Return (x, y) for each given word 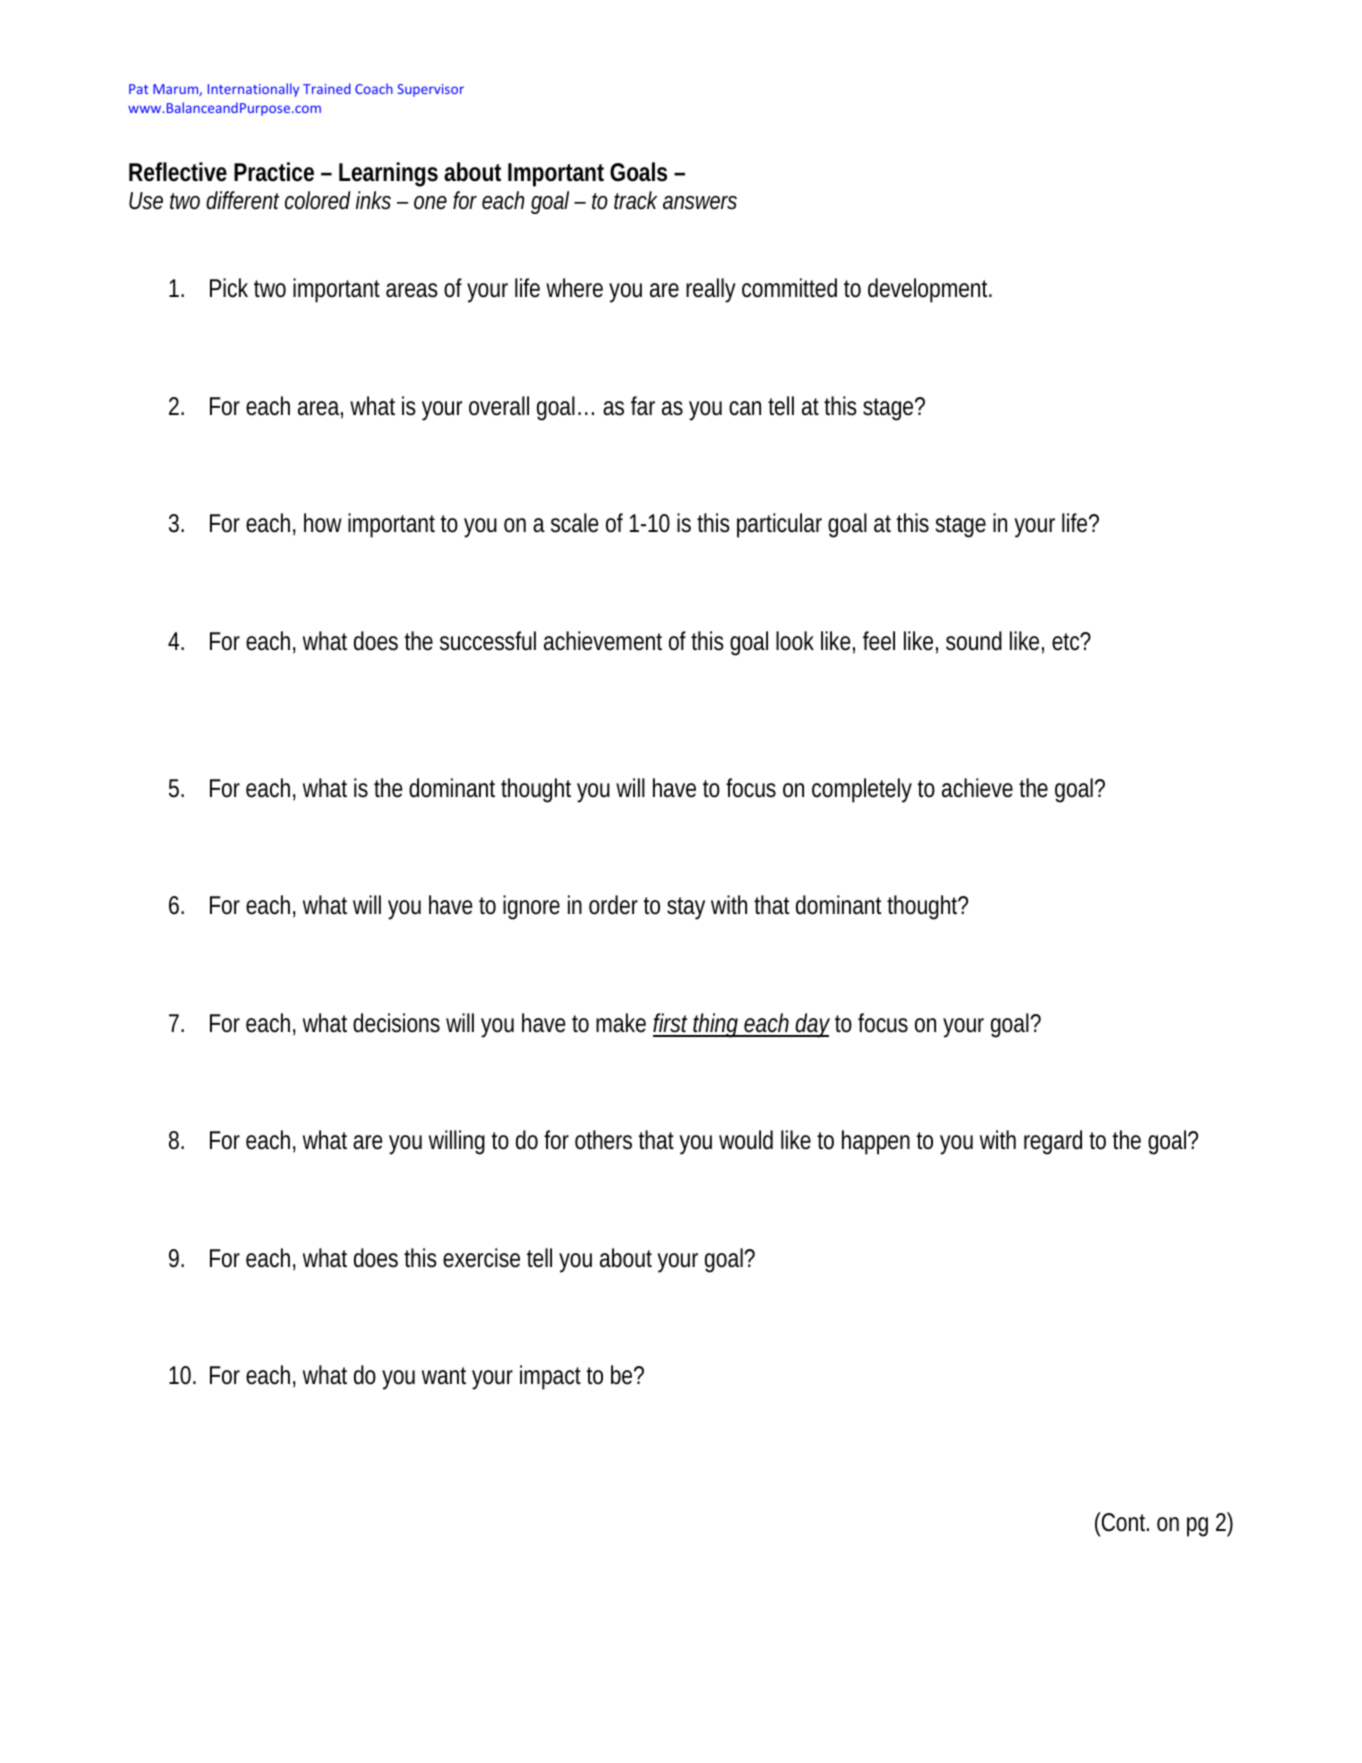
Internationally (253, 90)
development (930, 290)
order (613, 905)
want (444, 1376)
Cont (1124, 1522)
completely (862, 790)
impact (550, 1377)
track (636, 200)
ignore (531, 907)
